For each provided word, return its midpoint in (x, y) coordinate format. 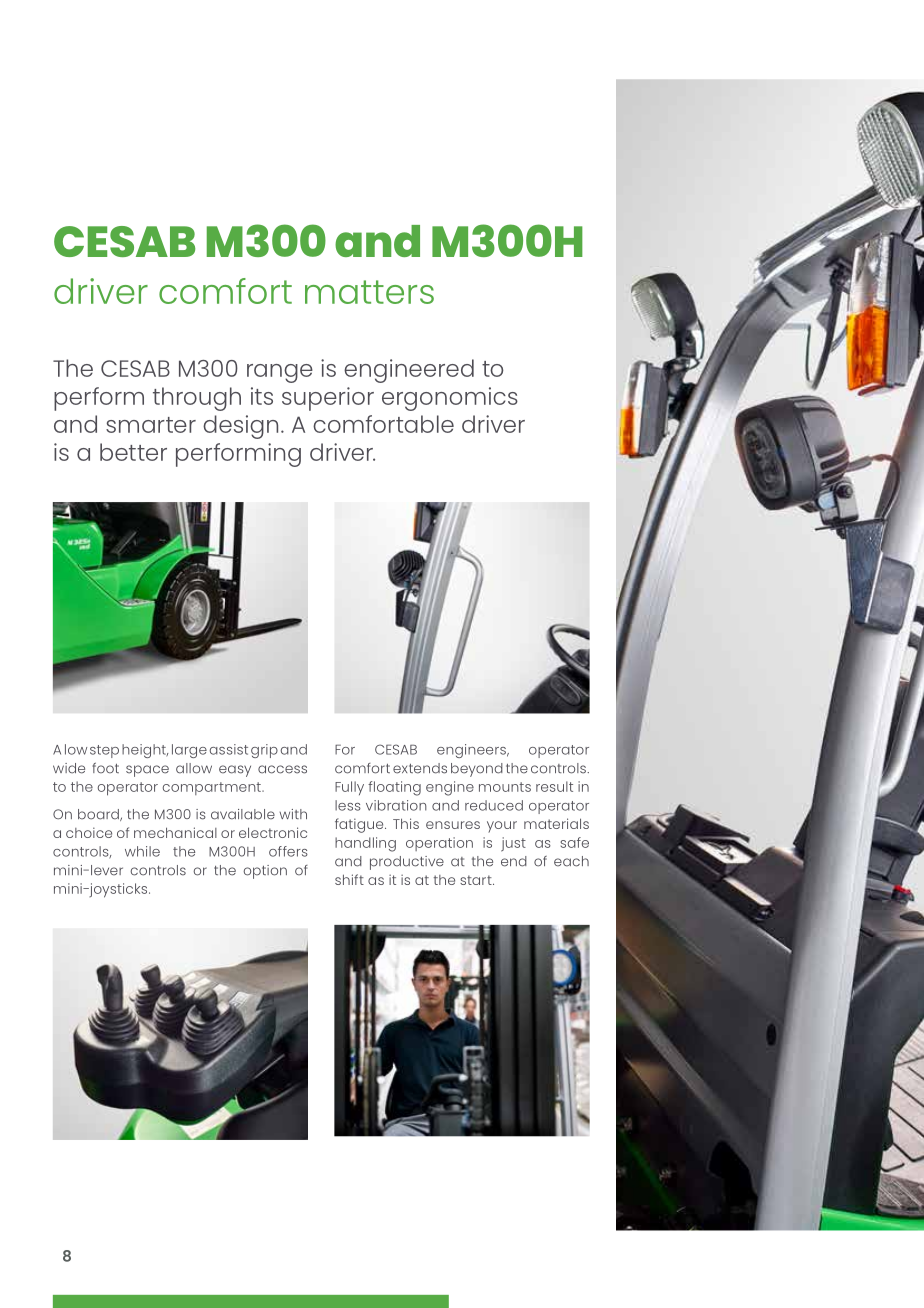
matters (369, 292)
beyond (477, 770)
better (133, 452)
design (240, 427)
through (197, 399)
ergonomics (450, 399)
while (142, 851)
